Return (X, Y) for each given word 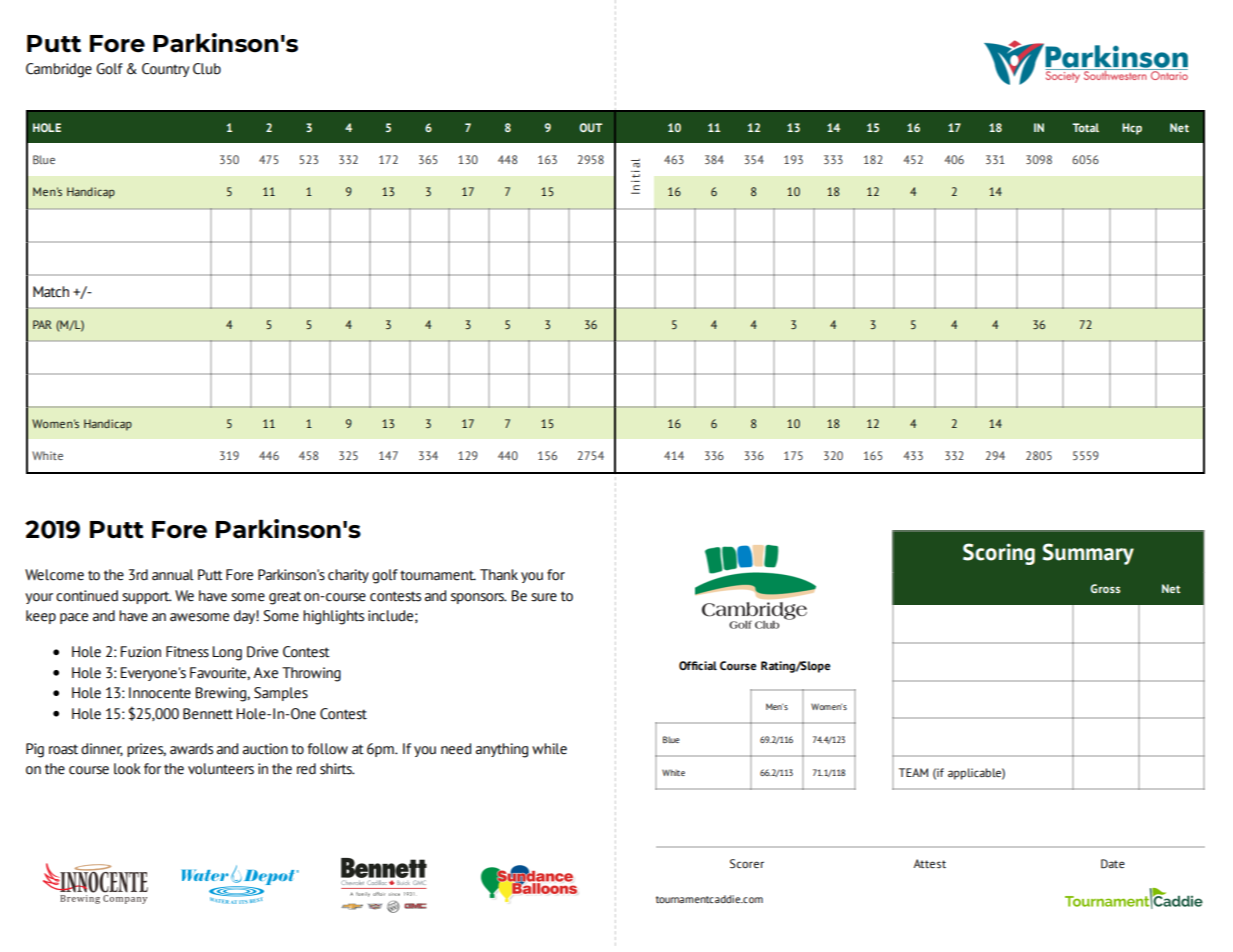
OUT (590, 127)
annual (173, 575)
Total (1085, 127)
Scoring (999, 554)
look (127, 769)
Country (165, 70)
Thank (499, 575)
